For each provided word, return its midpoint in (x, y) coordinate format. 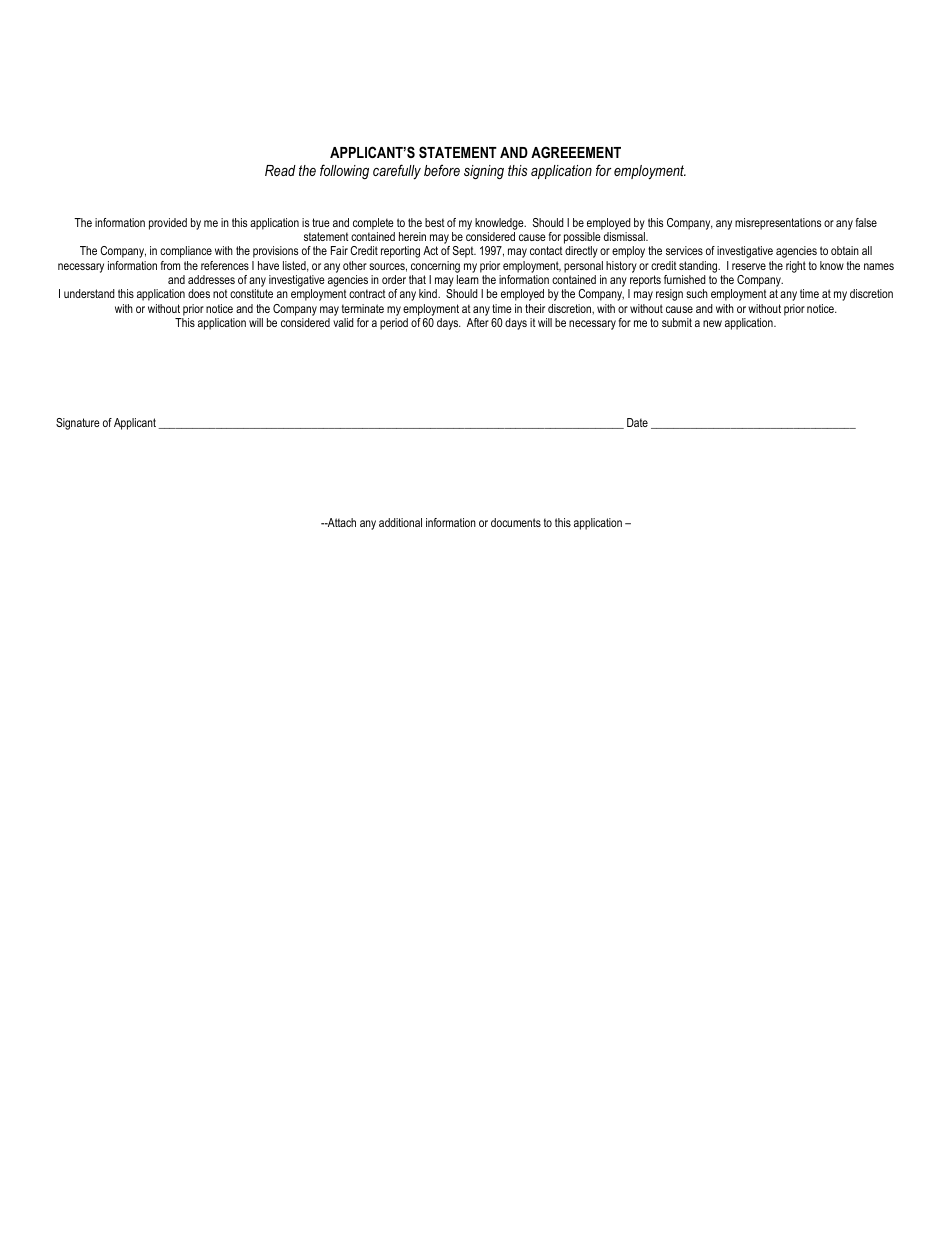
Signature (78, 424)
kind (429, 293)
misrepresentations (778, 224)
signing (484, 172)
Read (280, 170)
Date (637, 422)
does (199, 293)
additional (400, 522)
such (697, 293)
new (712, 323)
